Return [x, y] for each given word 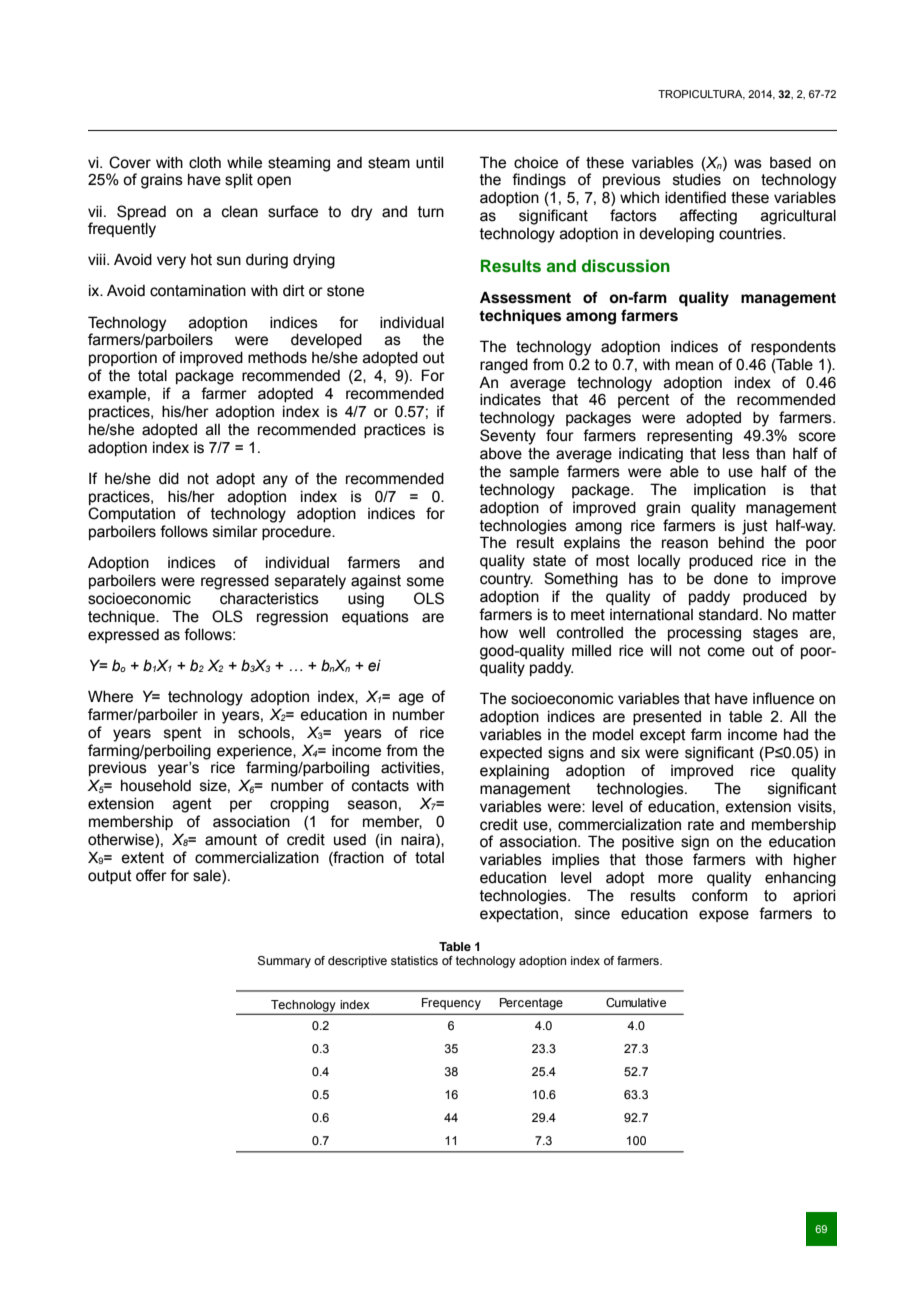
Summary [284, 962]
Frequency [451, 1004]
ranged [504, 366]
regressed [235, 582]
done [731, 579]
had [796, 735]
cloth [205, 163]
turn [431, 212]
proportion [123, 359]
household [156, 786]
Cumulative [636, 1002]
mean [694, 366]
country [506, 580]
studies [697, 180]
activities [411, 768]
